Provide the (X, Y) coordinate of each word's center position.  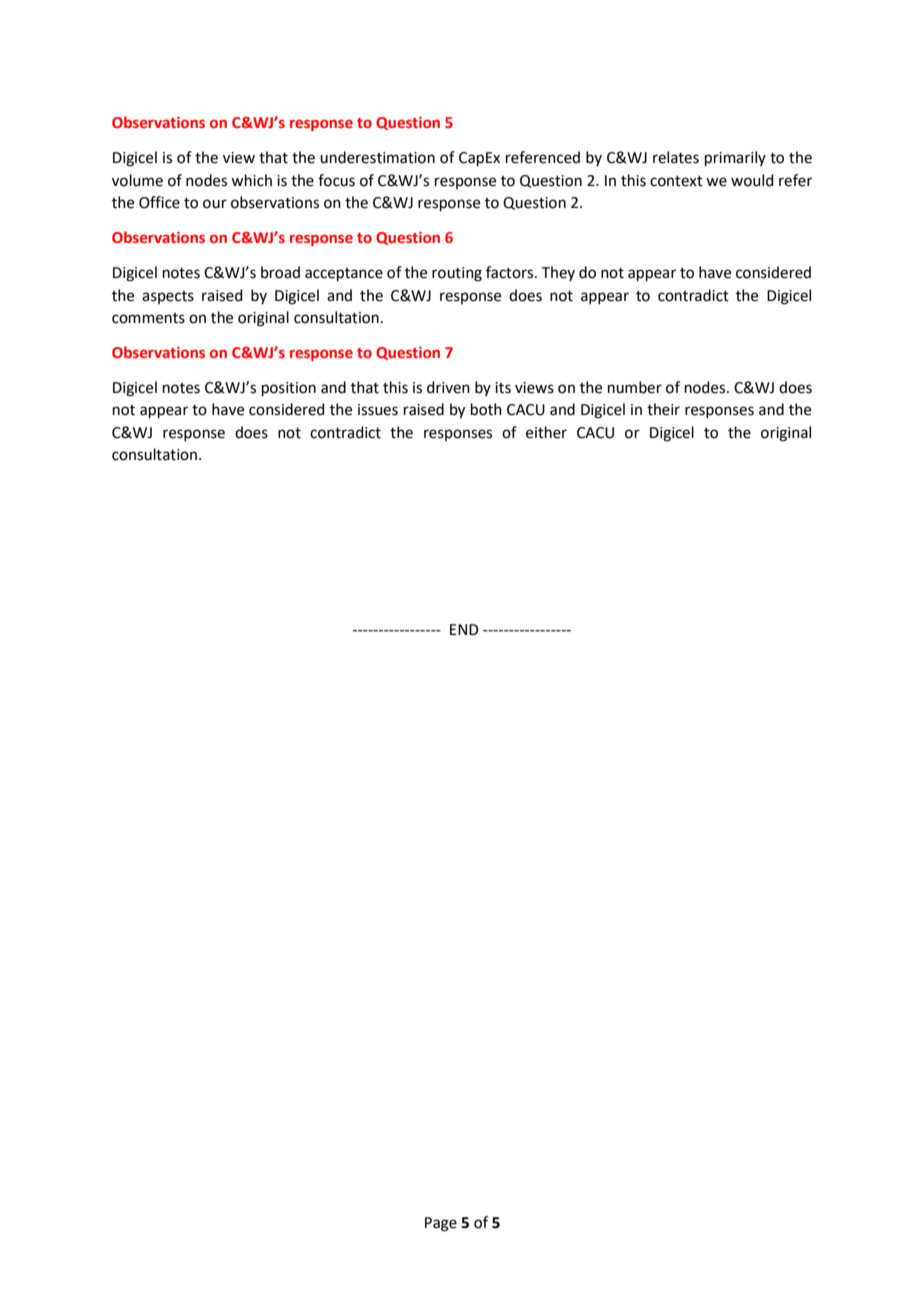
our (215, 204)
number (635, 387)
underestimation (377, 157)
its (503, 388)
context (676, 181)
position (289, 389)
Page (441, 1224)
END (464, 629)
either (546, 432)
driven (448, 387)
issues (378, 410)
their (663, 409)
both (486, 409)
